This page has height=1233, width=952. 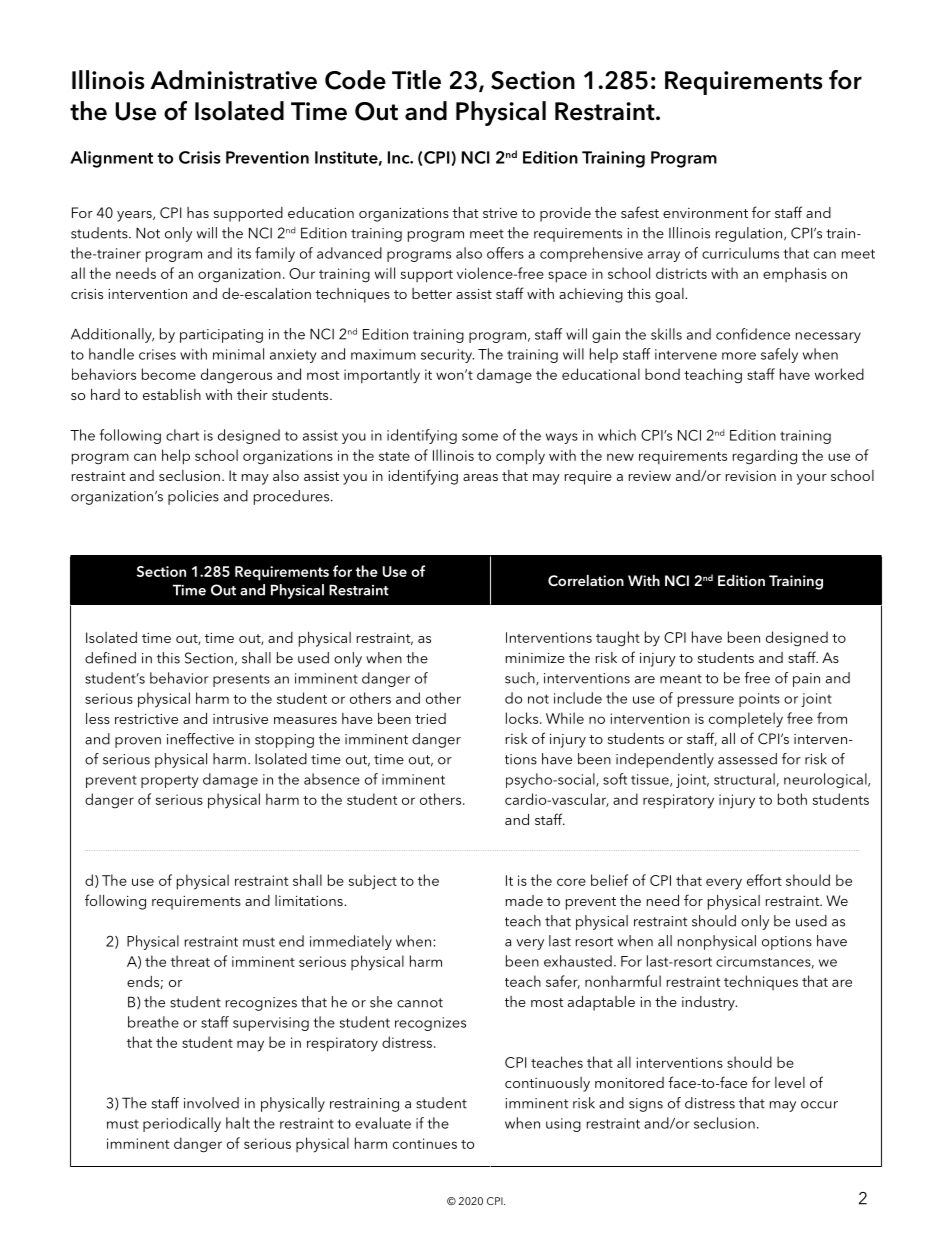 I want to click on continues, so click(x=425, y=1143).
